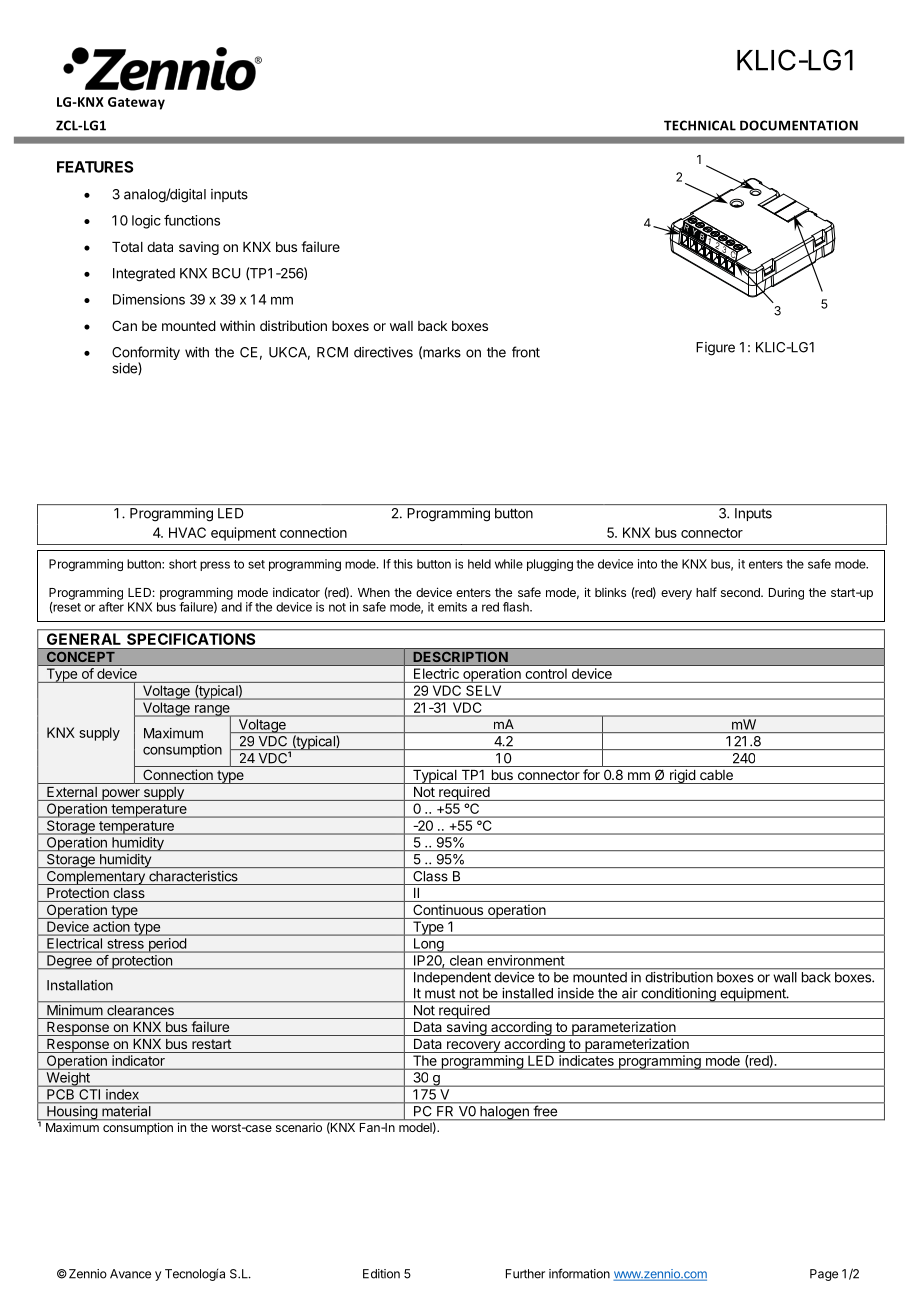 The height and width of the screenshot is (1308, 924). What do you see at coordinates (183, 564) in the screenshot?
I see `short` at bounding box center [183, 564].
